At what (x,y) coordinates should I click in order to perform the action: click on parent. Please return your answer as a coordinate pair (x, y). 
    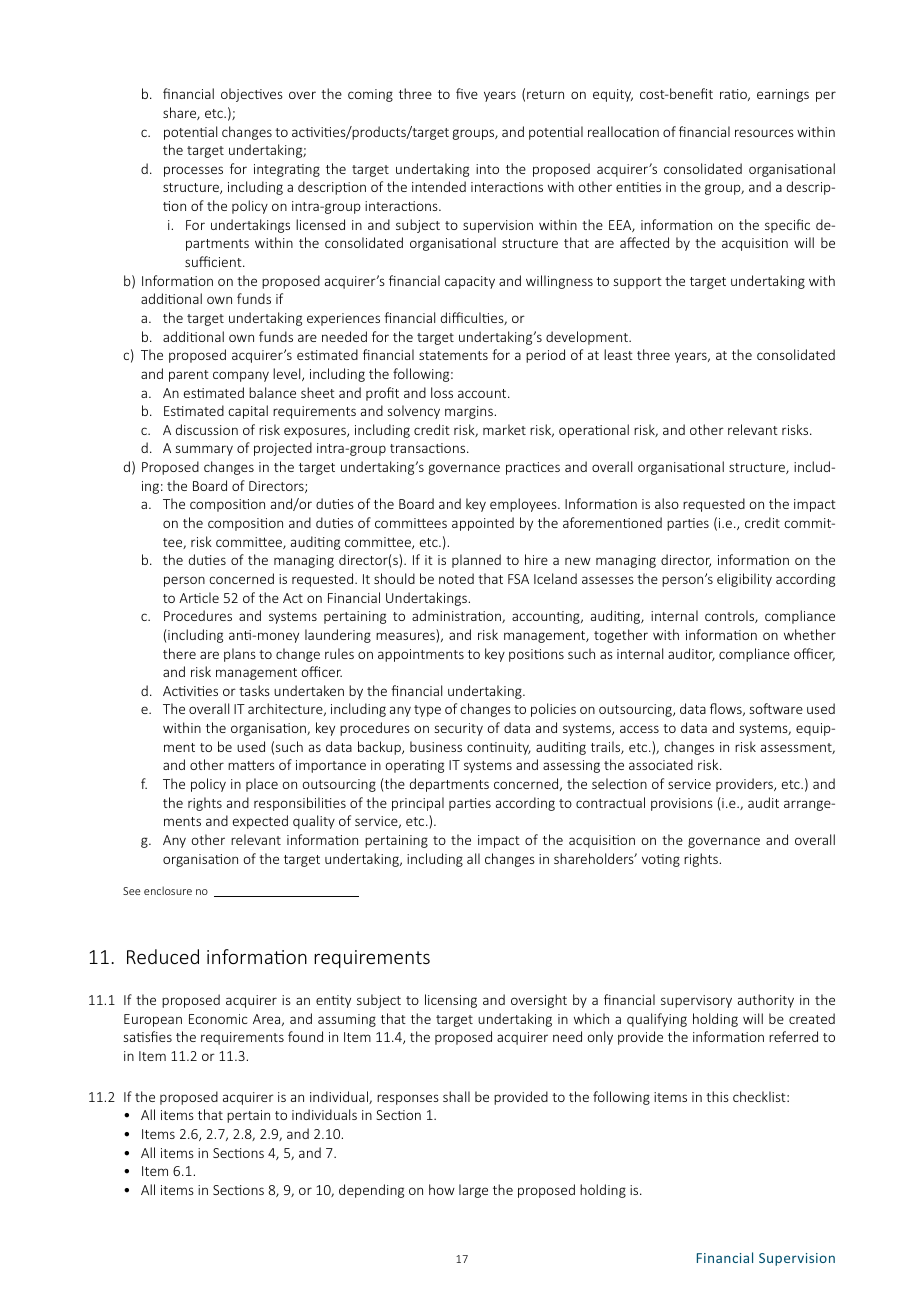
    Looking at the image, I should click on (189, 376).
